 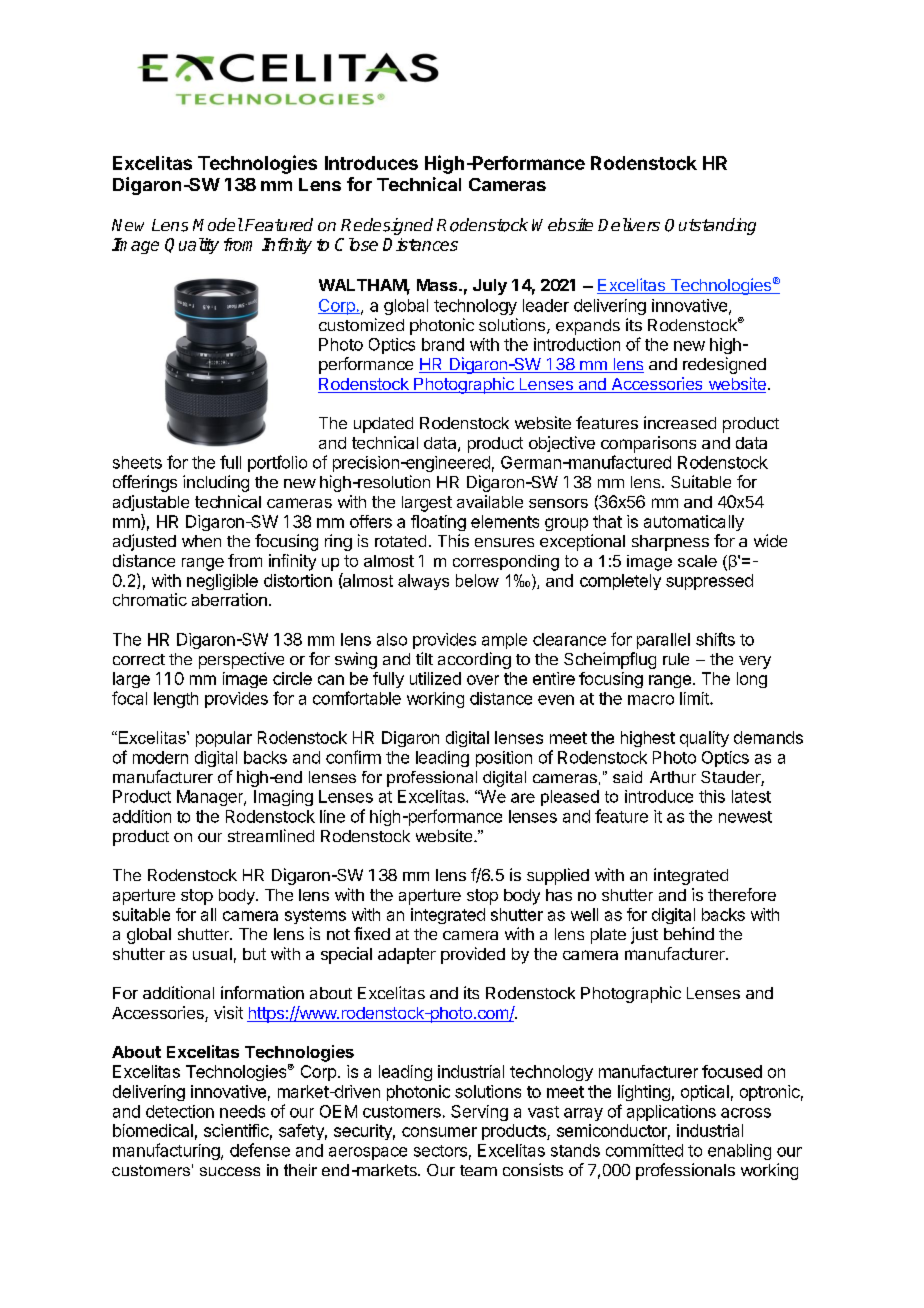 What do you see at coordinates (697, 561) in the document?
I see `scale` at bounding box center [697, 561].
